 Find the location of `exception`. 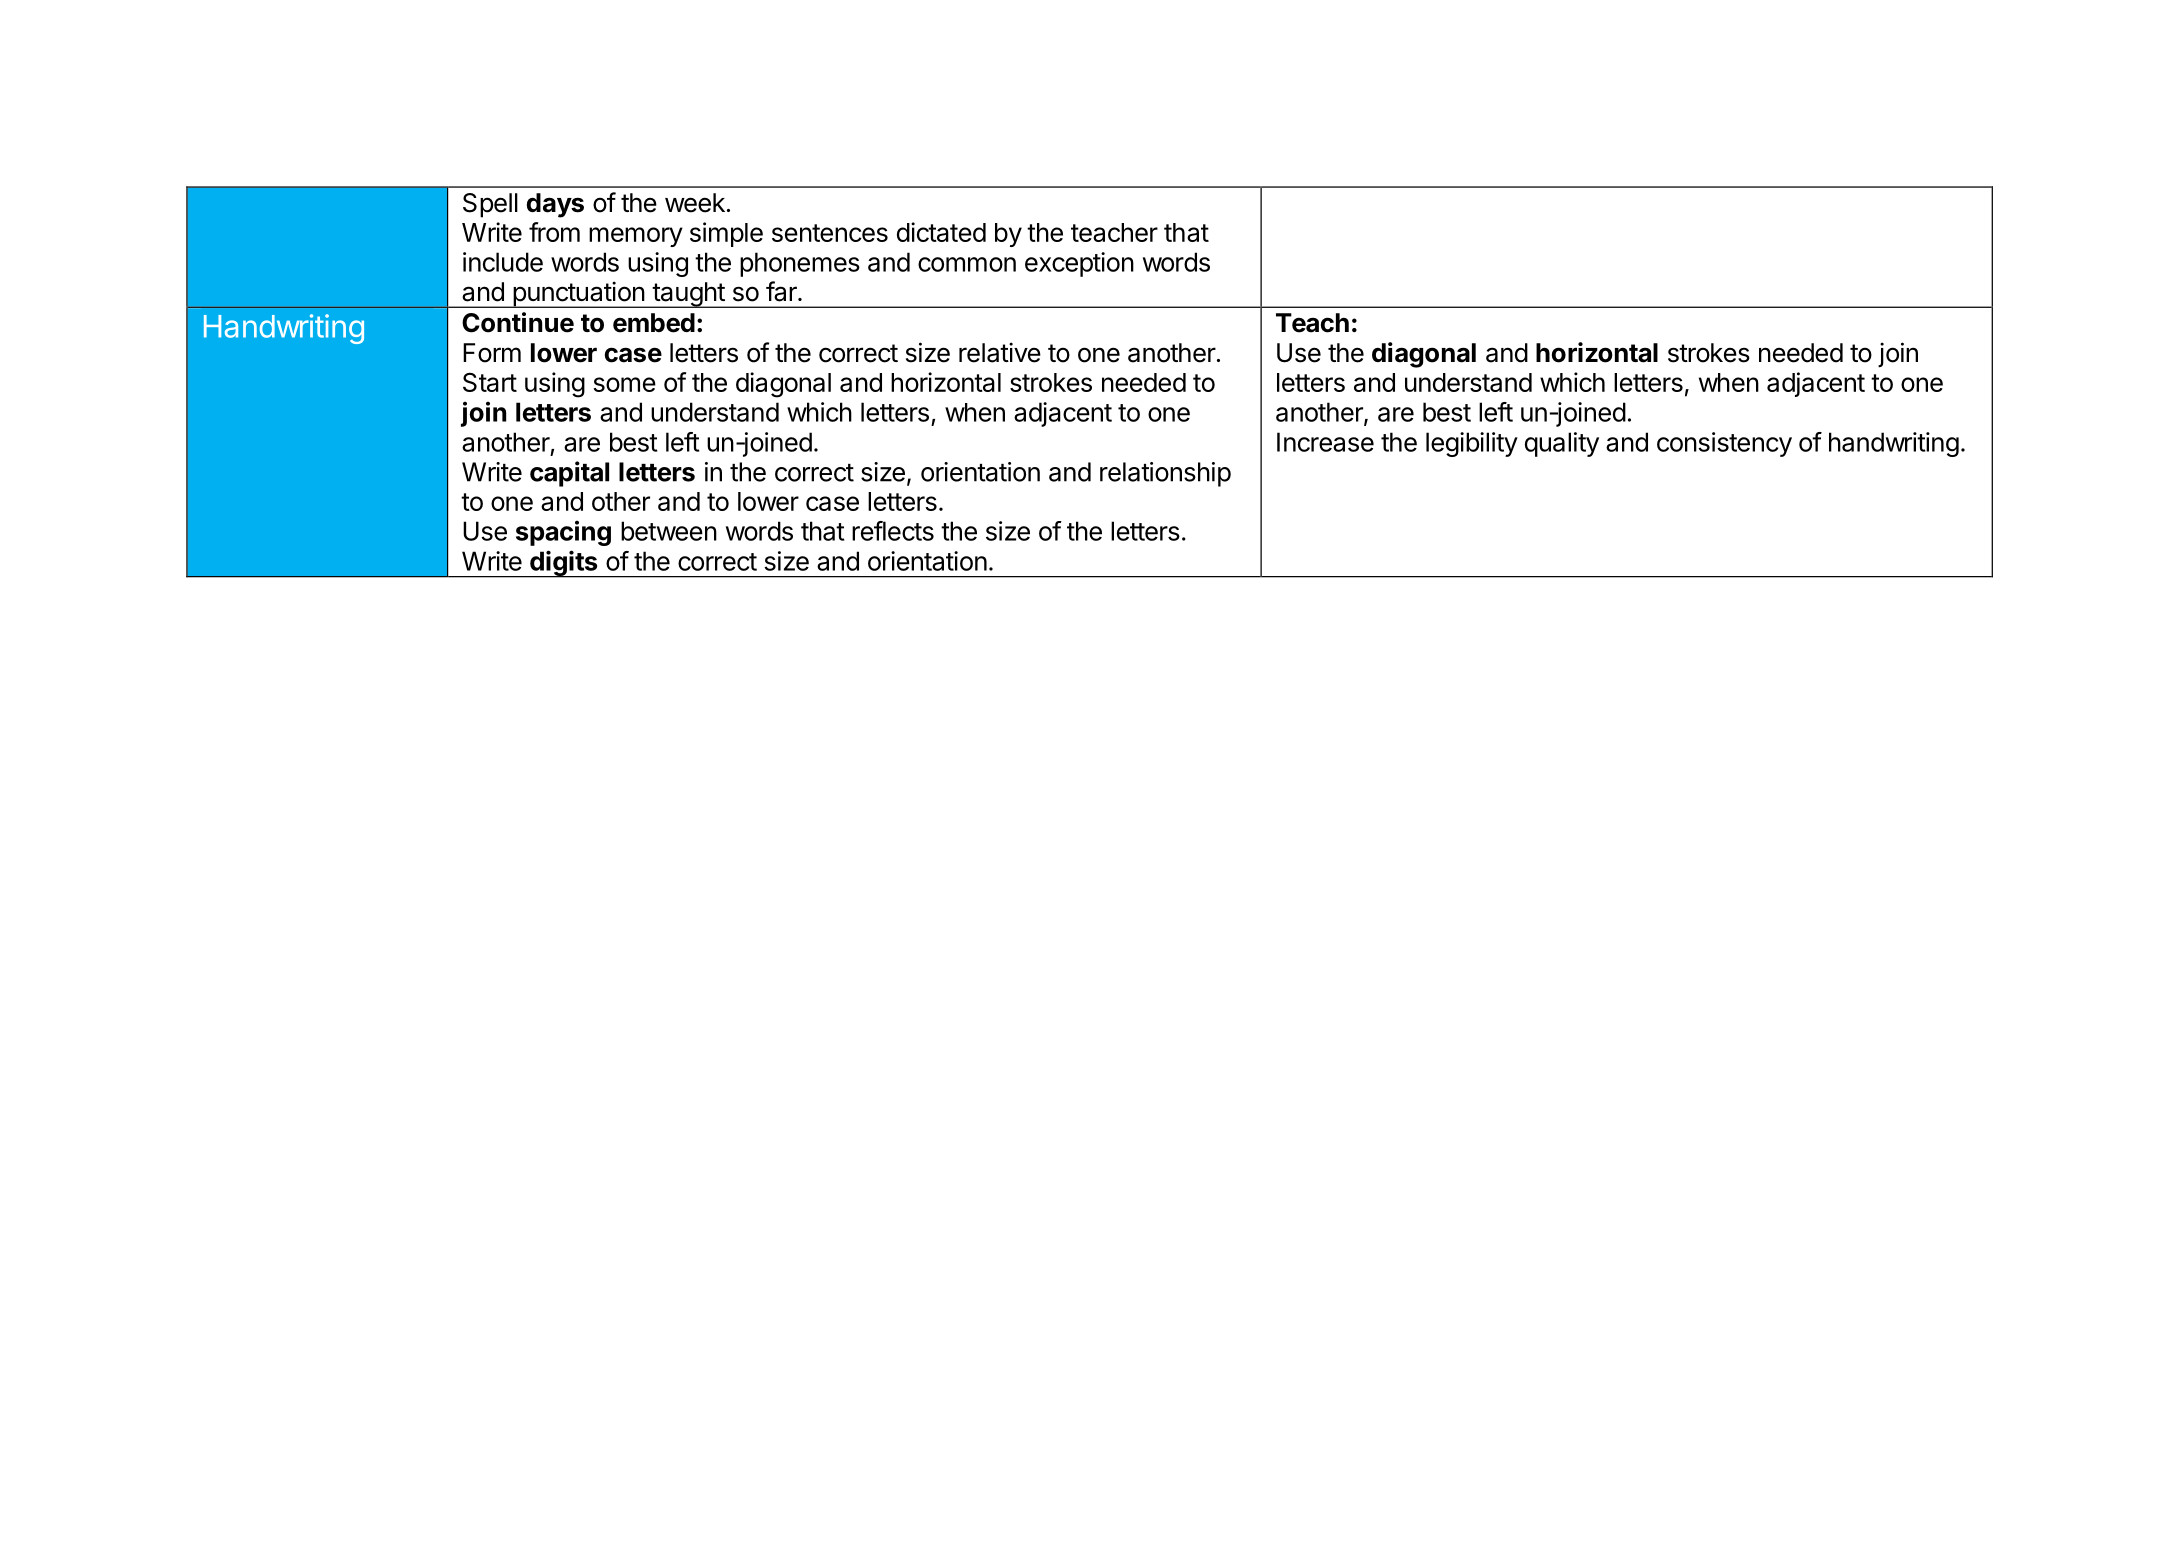

exception is located at coordinates (1079, 264).
